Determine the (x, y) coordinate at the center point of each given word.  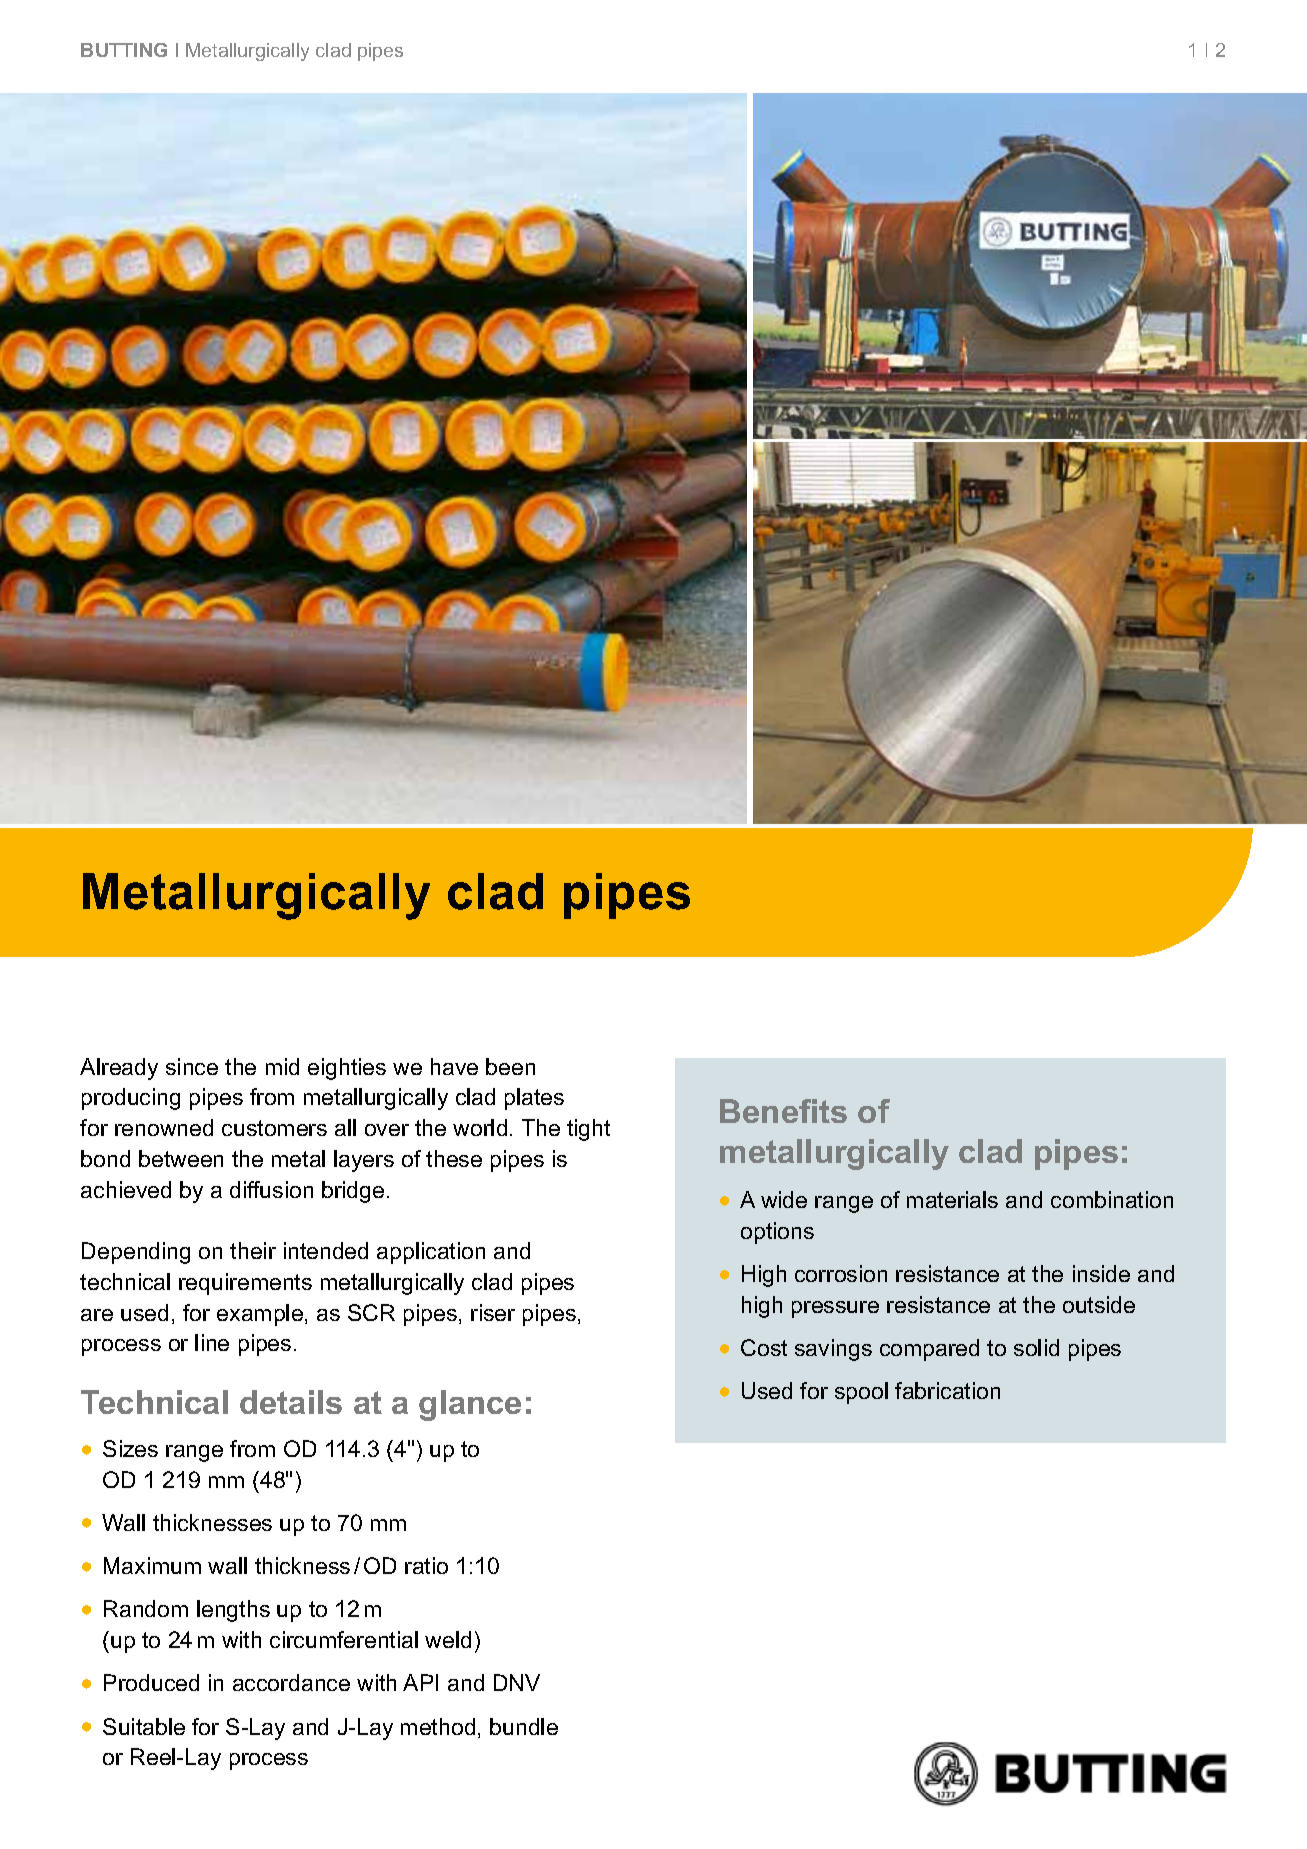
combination (1112, 1199)
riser (493, 1312)
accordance (291, 1682)
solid (1036, 1347)
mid (282, 1066)
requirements (245, 1284)
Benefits (783, 1111)
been (510, 1066)
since (192, 1066)
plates (534, 1099)
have (454, 1066)
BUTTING (124, 50)
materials (952, 1199)
